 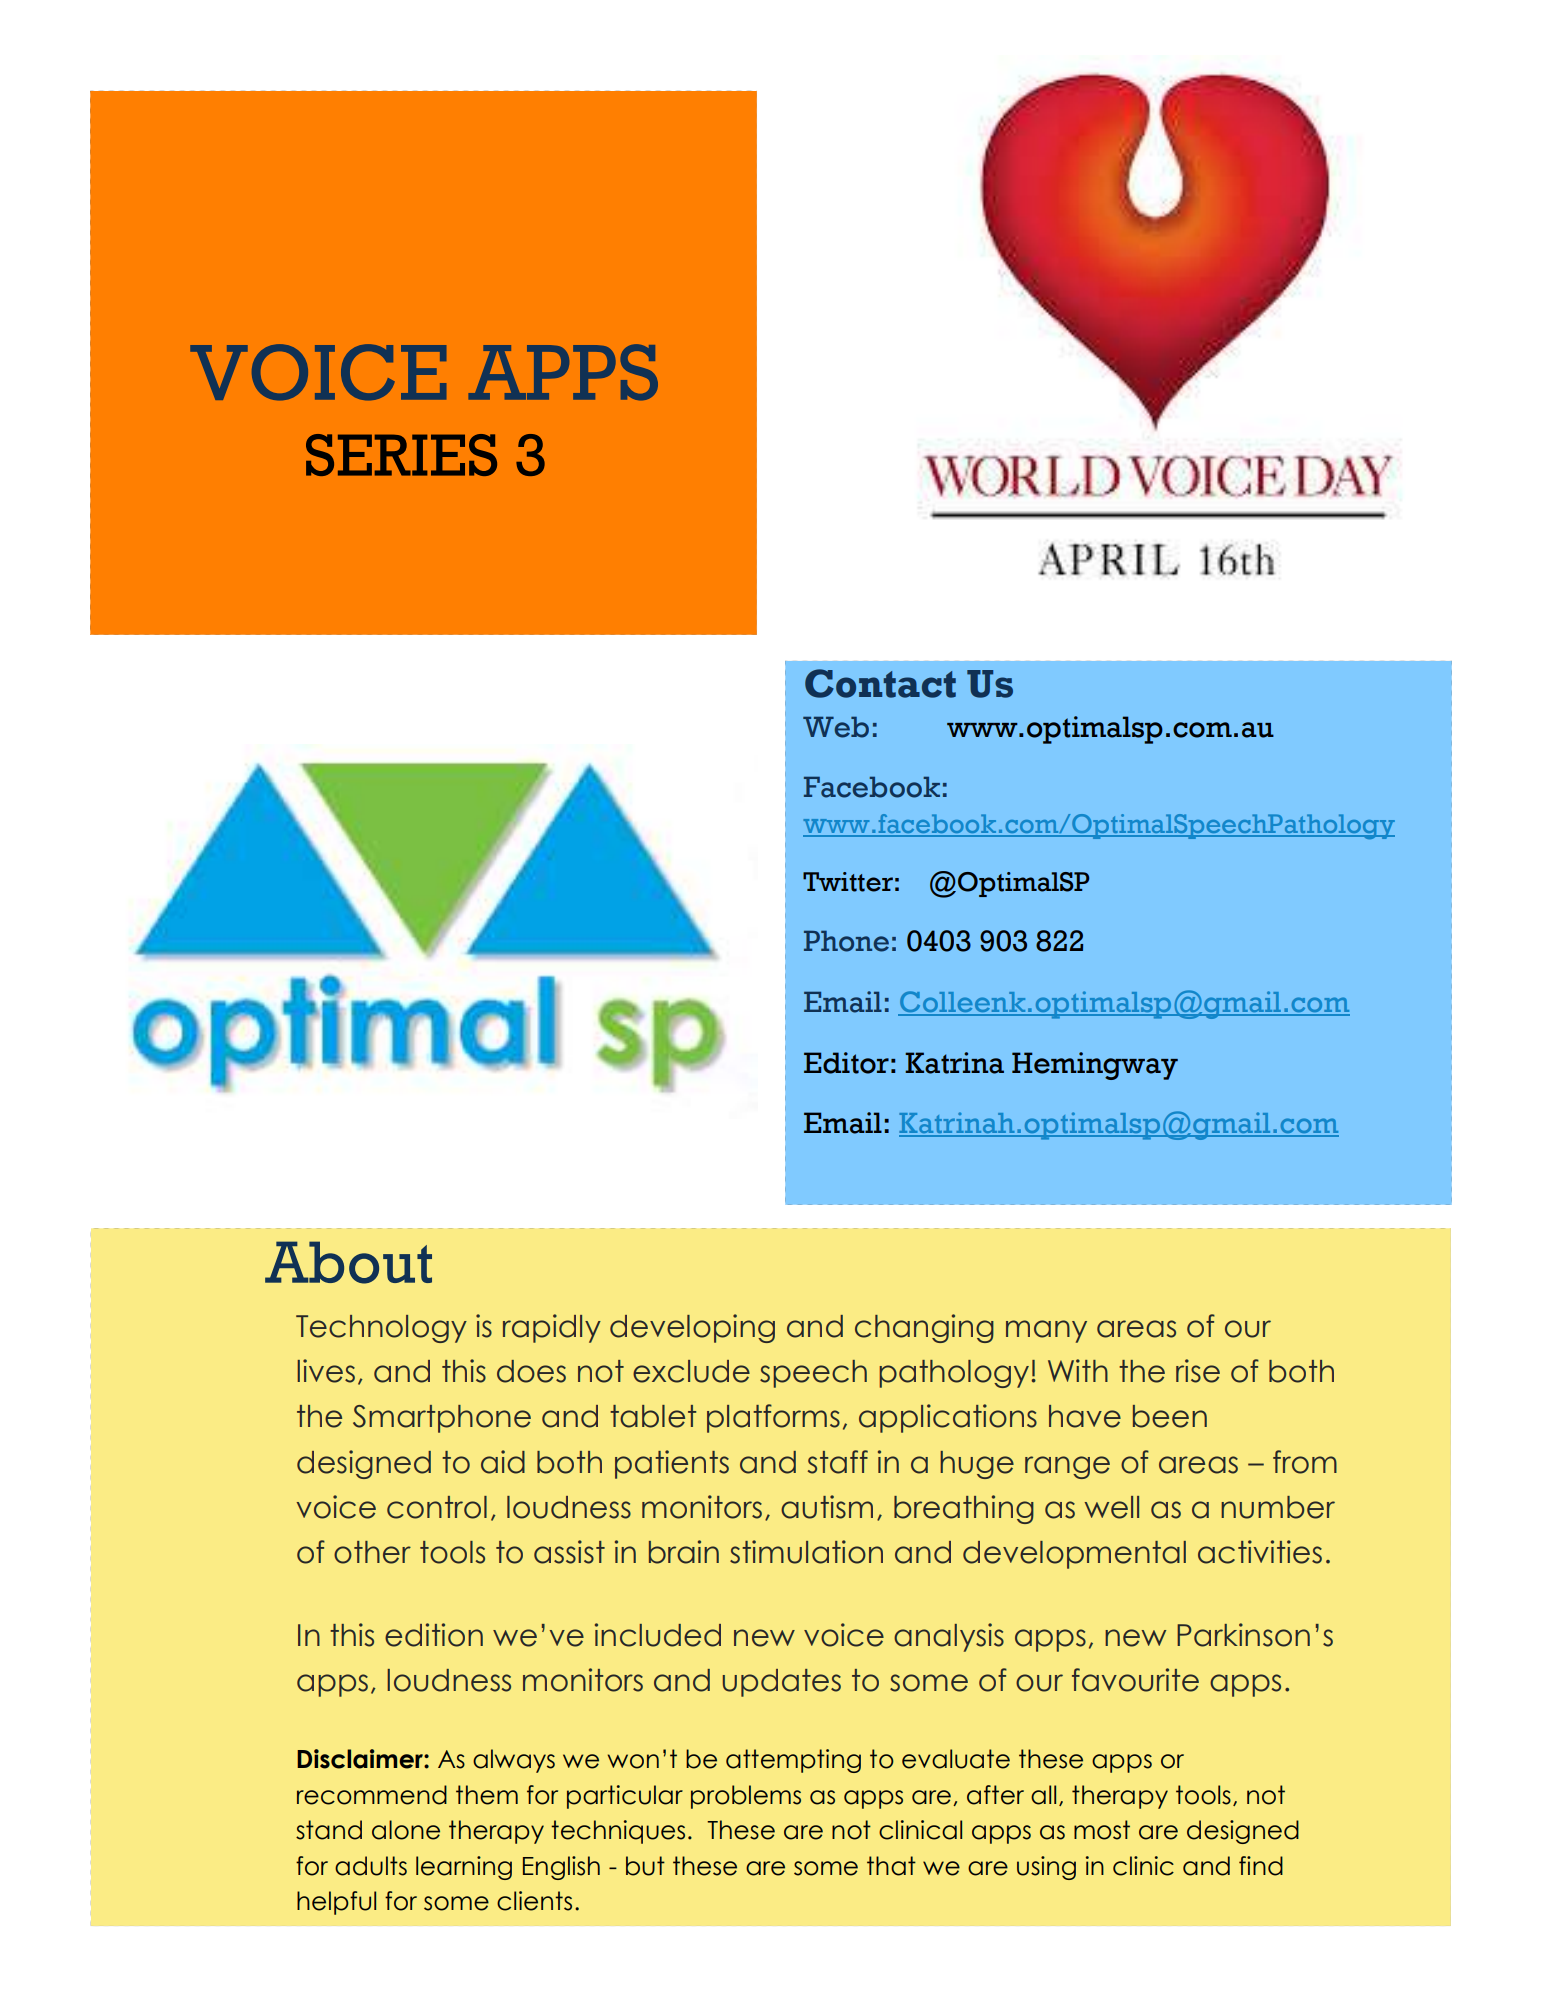 I want to click on platforms, so click(x=773, y=1418).
